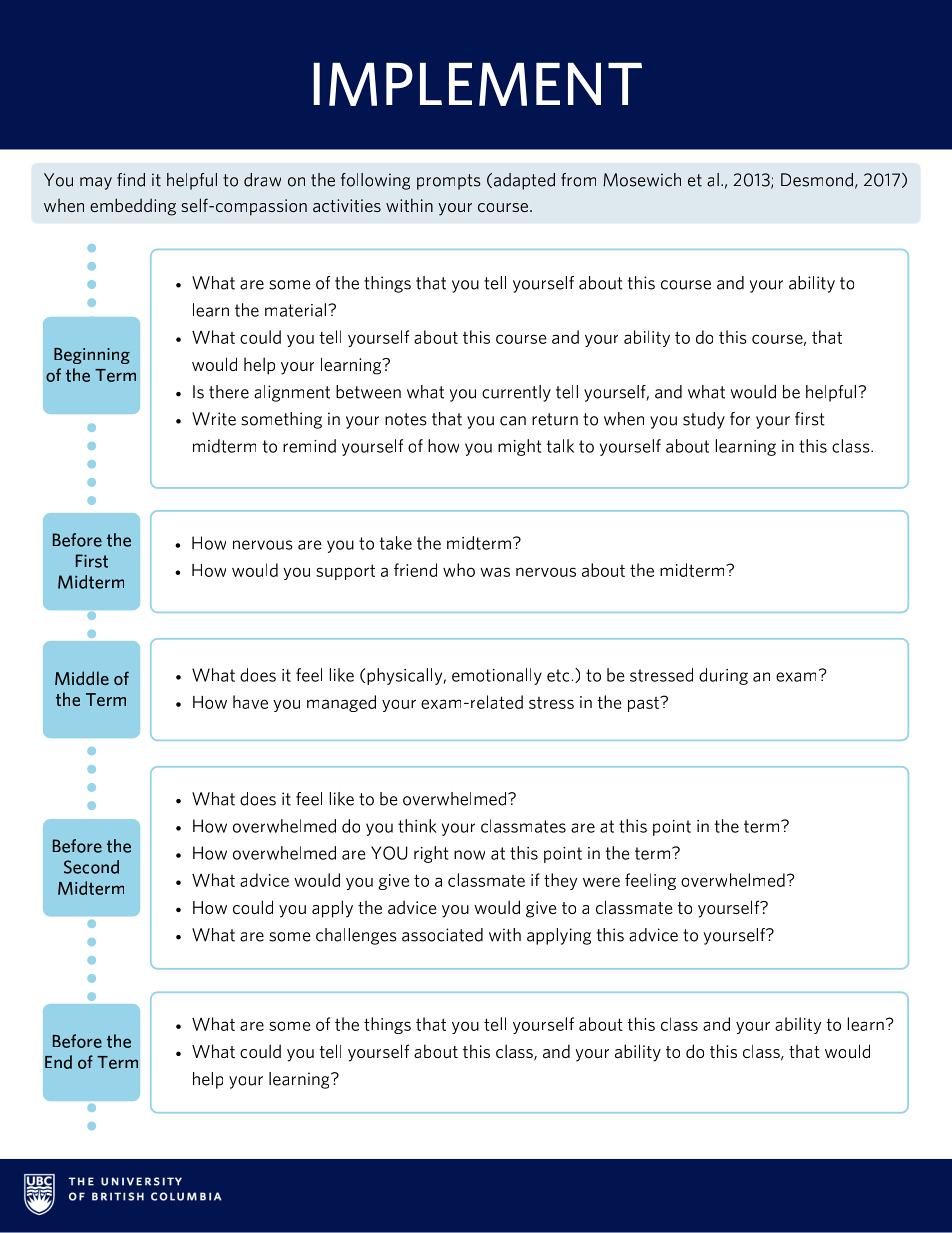 This document has height=1233, width=952. What do you see at coordinates (396, 543) in the document?
I see `take` at bounding box center [396, 543].
